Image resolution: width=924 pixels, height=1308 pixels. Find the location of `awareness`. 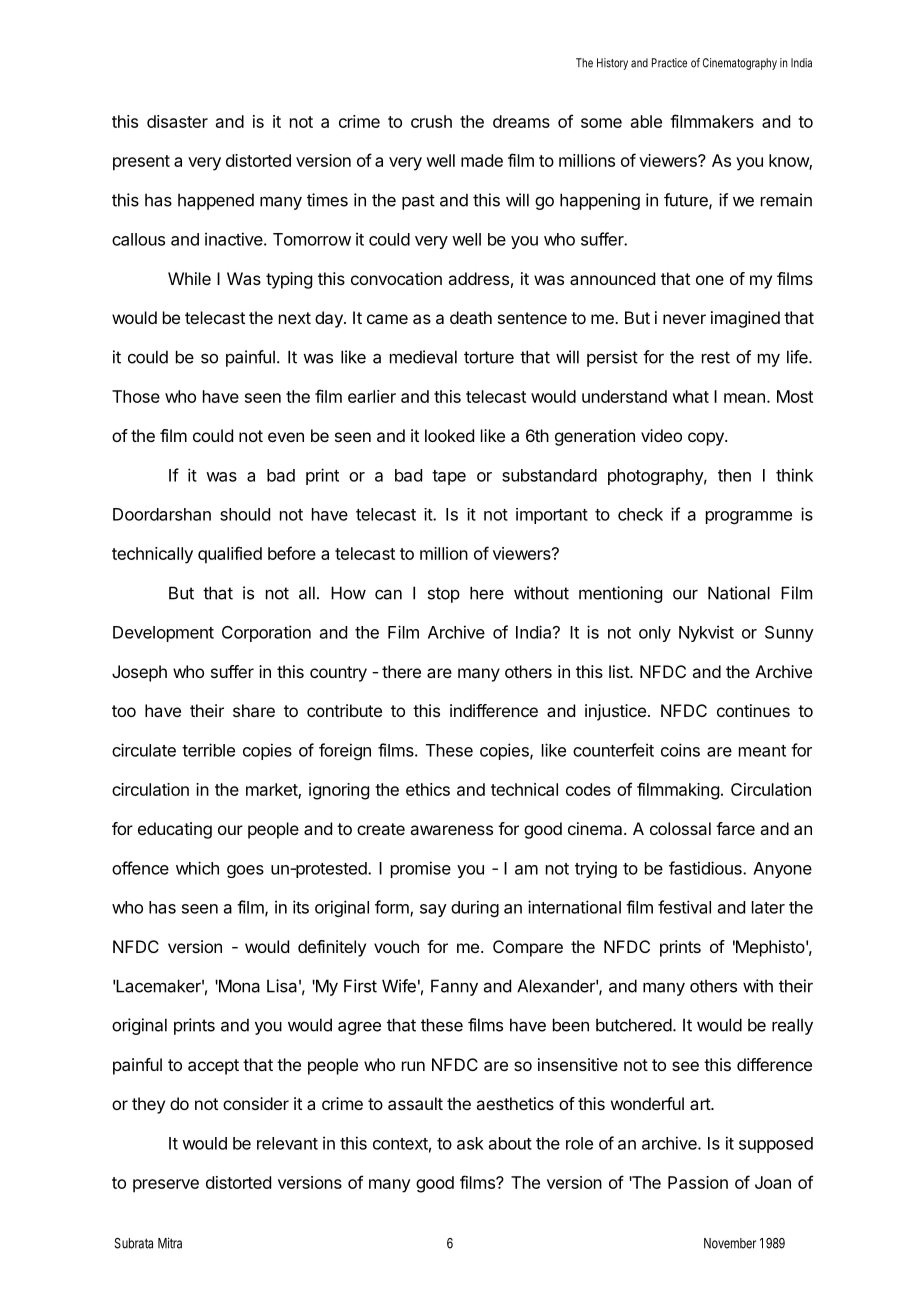

awareness is located at coordinates (451, 830).
